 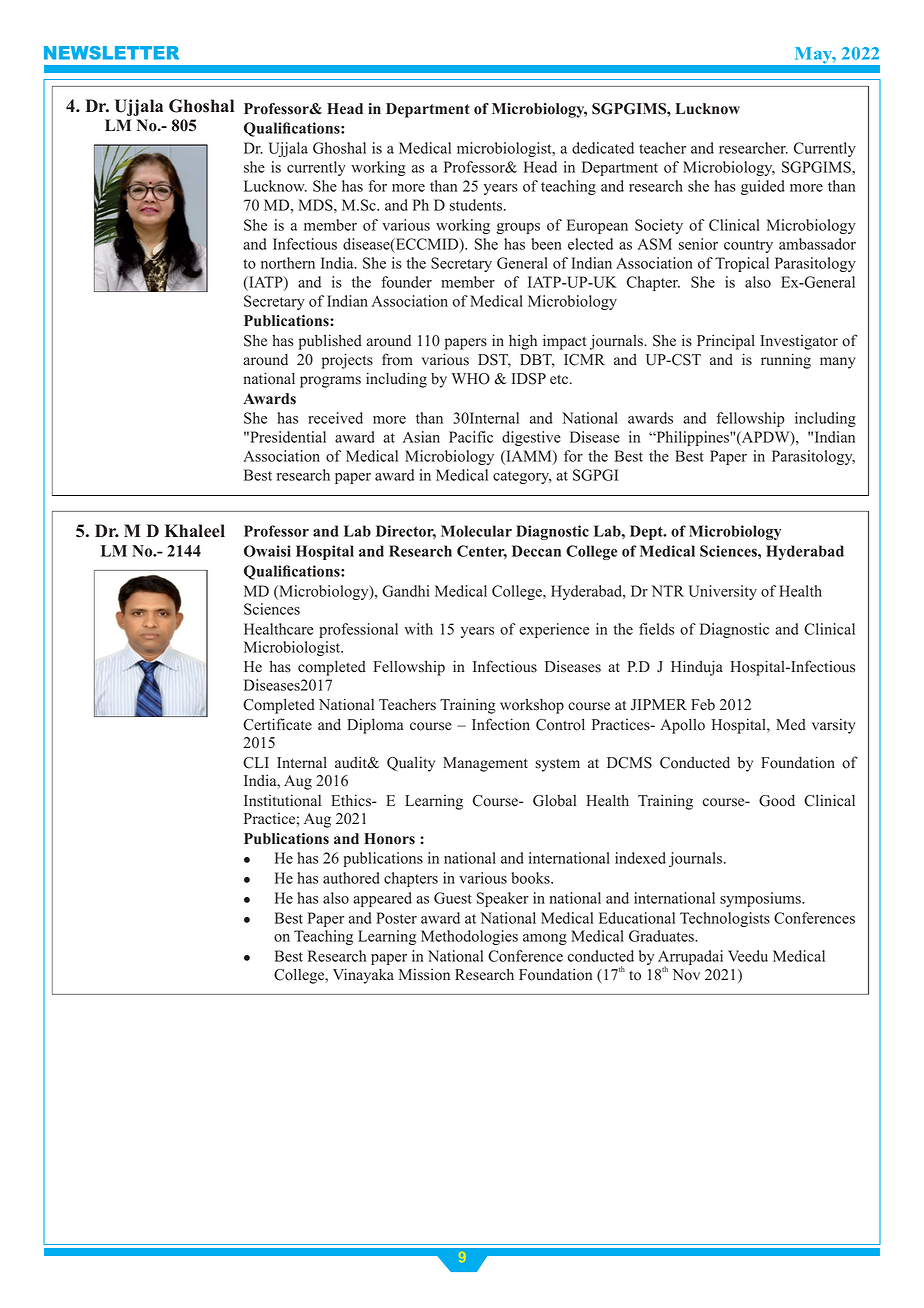 What do you see at coordinates (406, 591) in the image?
I see `Gandhi` at bounding box center [406, 591].
